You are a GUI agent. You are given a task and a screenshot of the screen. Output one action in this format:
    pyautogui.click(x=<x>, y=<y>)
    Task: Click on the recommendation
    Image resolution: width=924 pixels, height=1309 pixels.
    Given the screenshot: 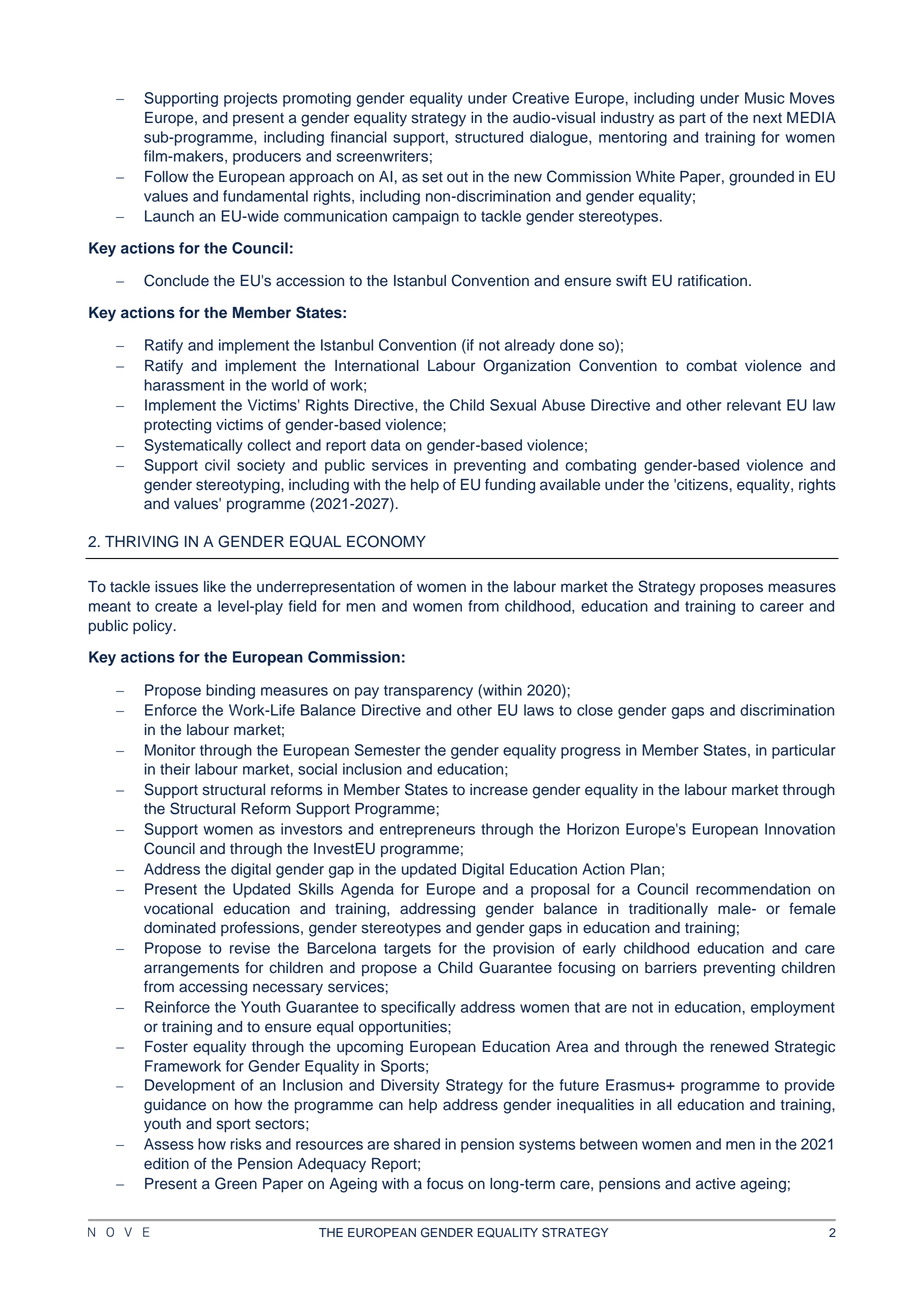 What is the action you would take?
    pyautogui.click(x=753, y=889)
